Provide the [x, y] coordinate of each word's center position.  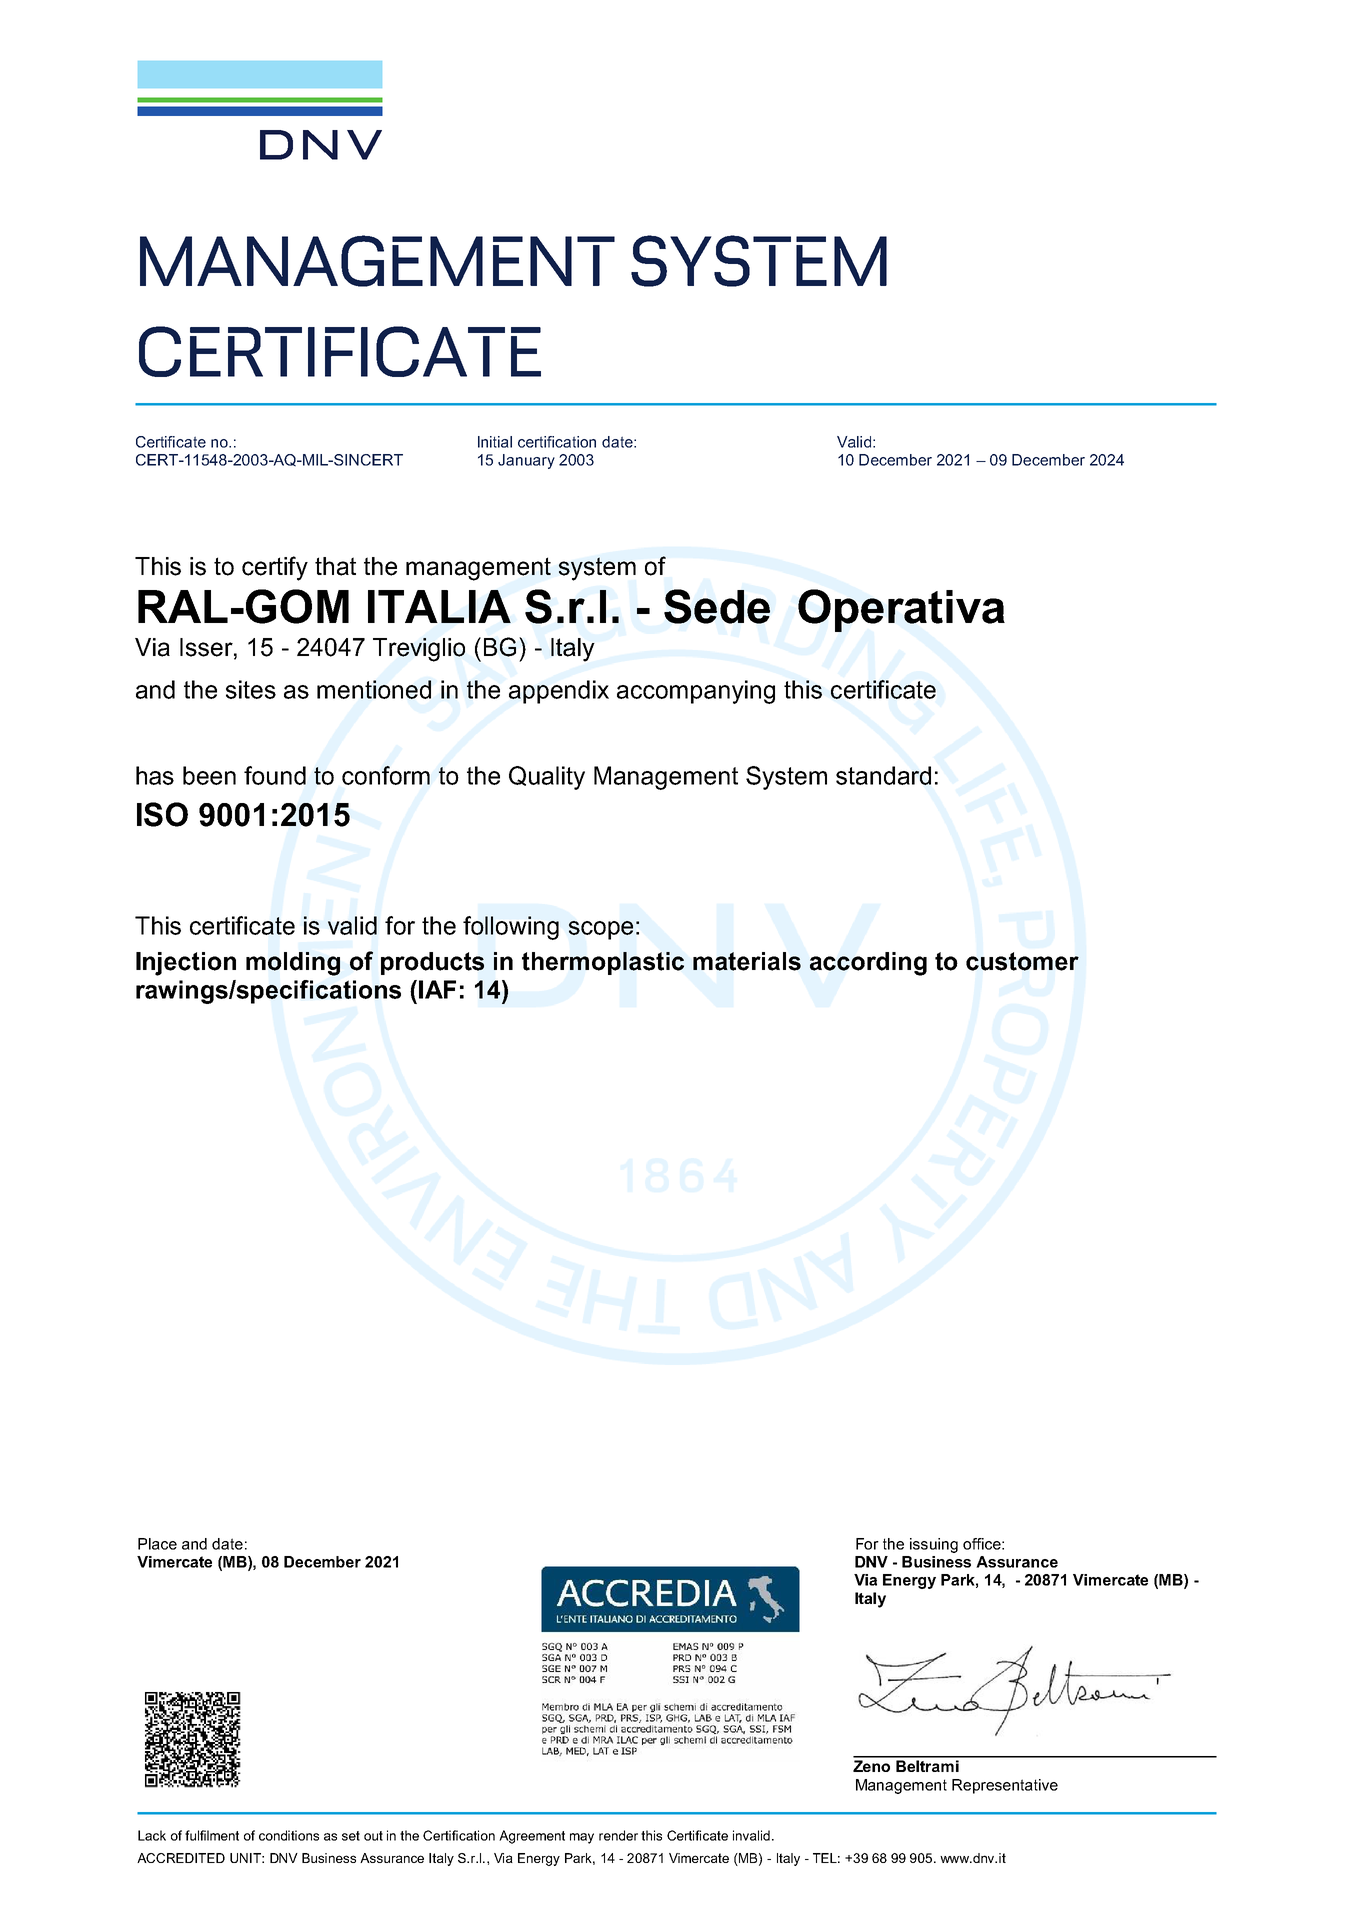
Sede [717, 606]
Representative [1005, 1786]
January [526, 461]
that [335, 566]
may [582, 1838]
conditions [289, 1835]
